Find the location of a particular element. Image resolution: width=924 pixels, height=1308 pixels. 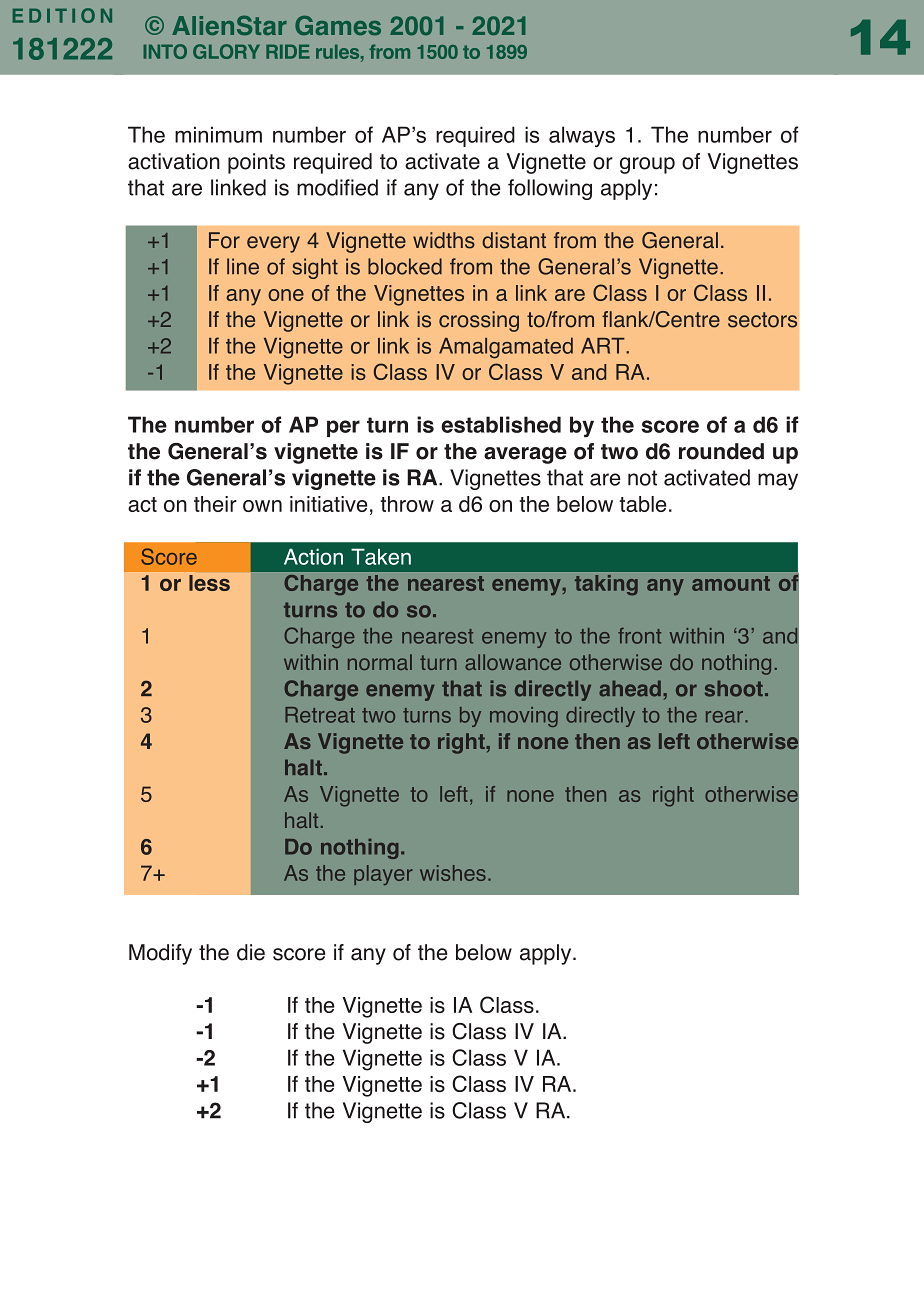

GLORY is located at coordinates (226, 51).
